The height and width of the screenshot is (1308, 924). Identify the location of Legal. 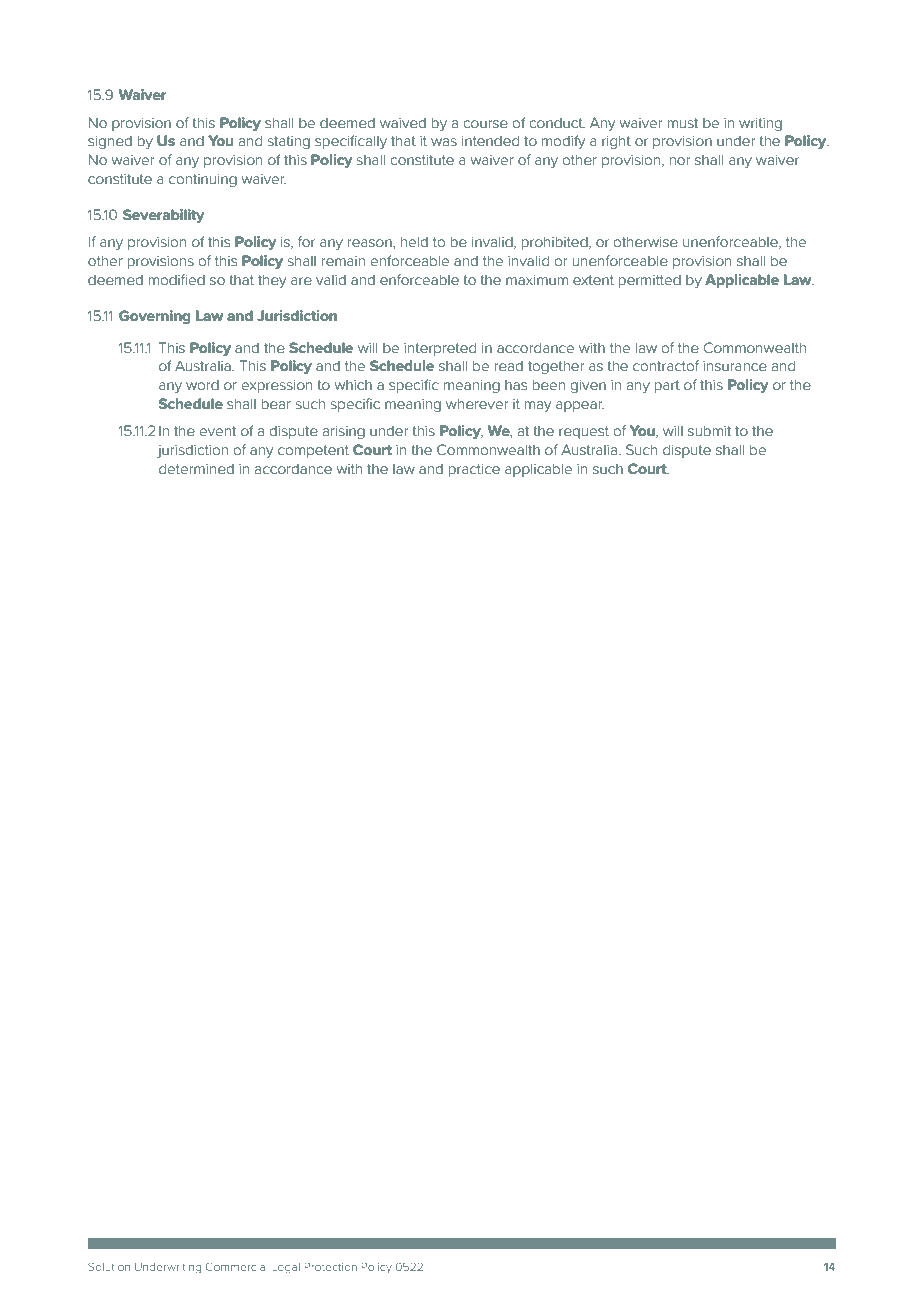
(286, 1268).
